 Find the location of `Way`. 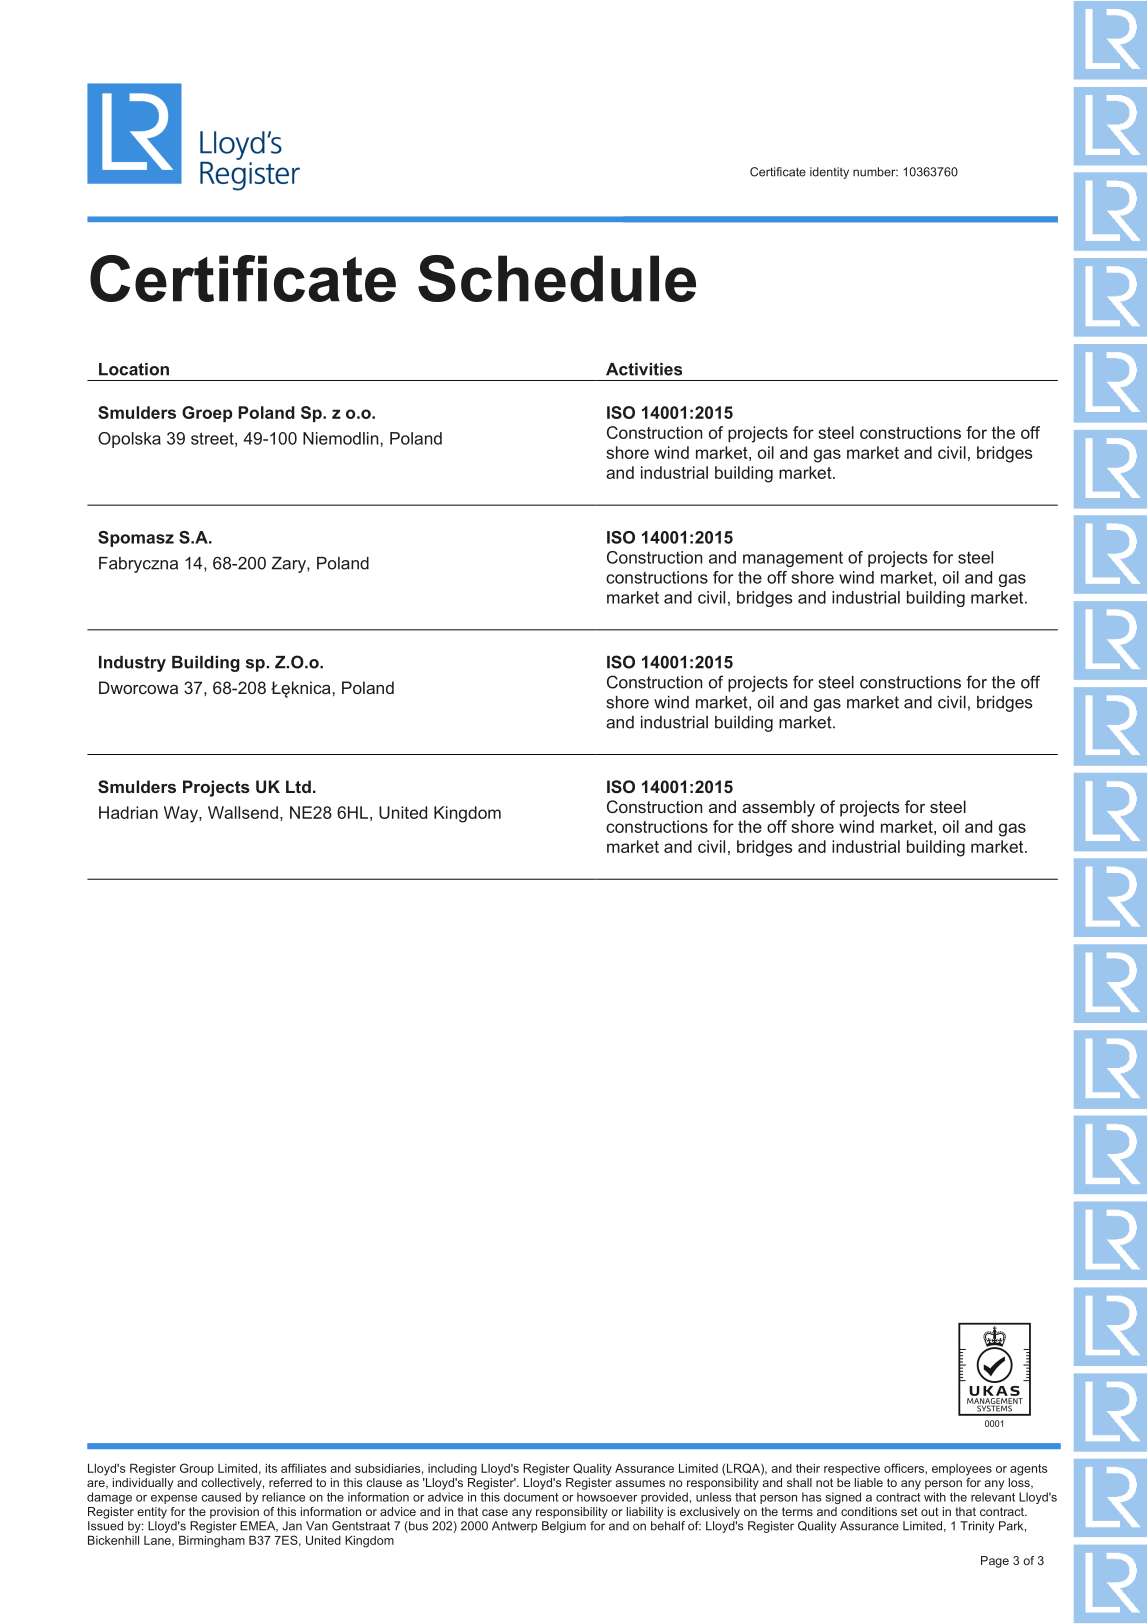

Way is located at coordinates (182, 814).
